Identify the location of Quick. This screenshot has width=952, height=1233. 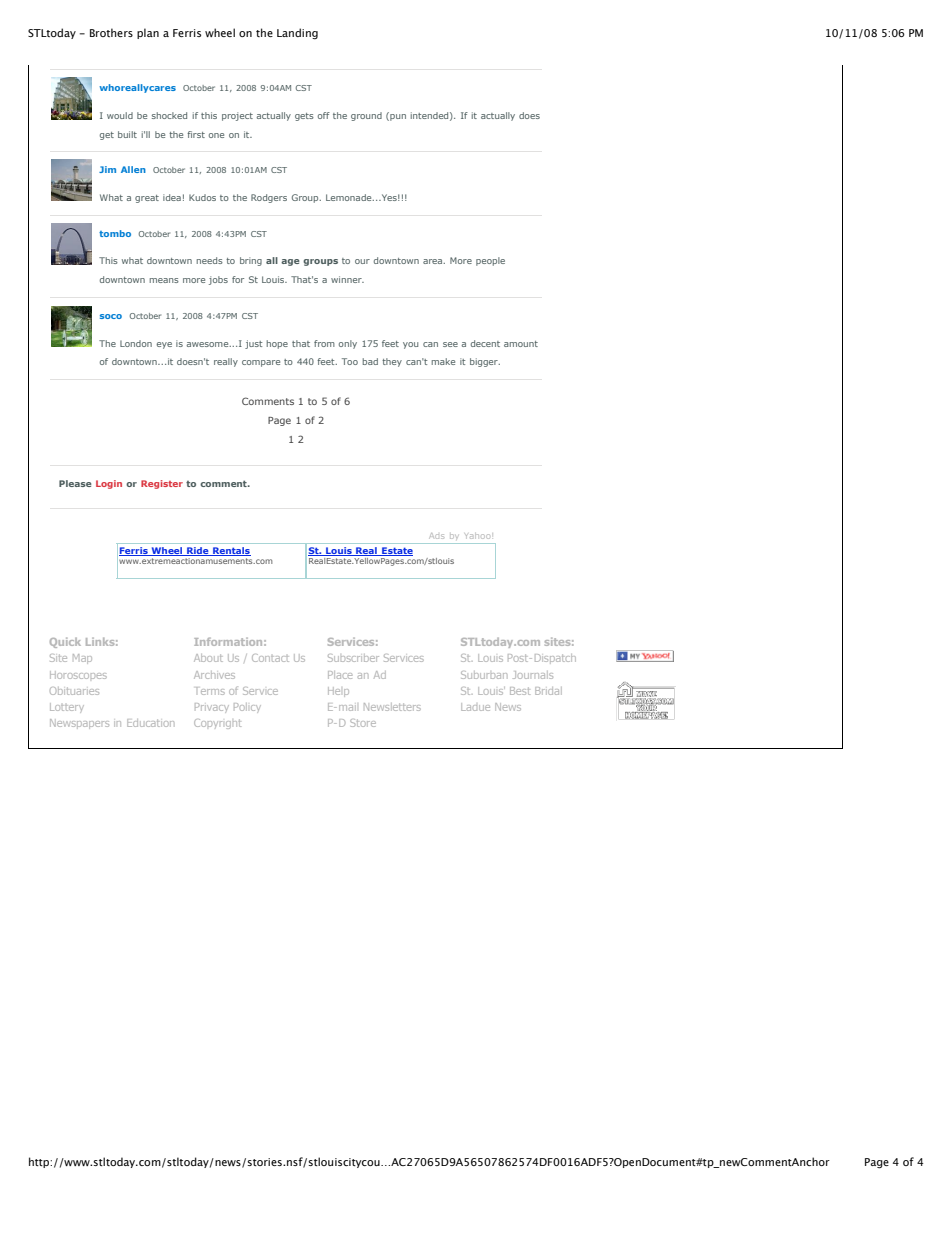
(65, 642).
